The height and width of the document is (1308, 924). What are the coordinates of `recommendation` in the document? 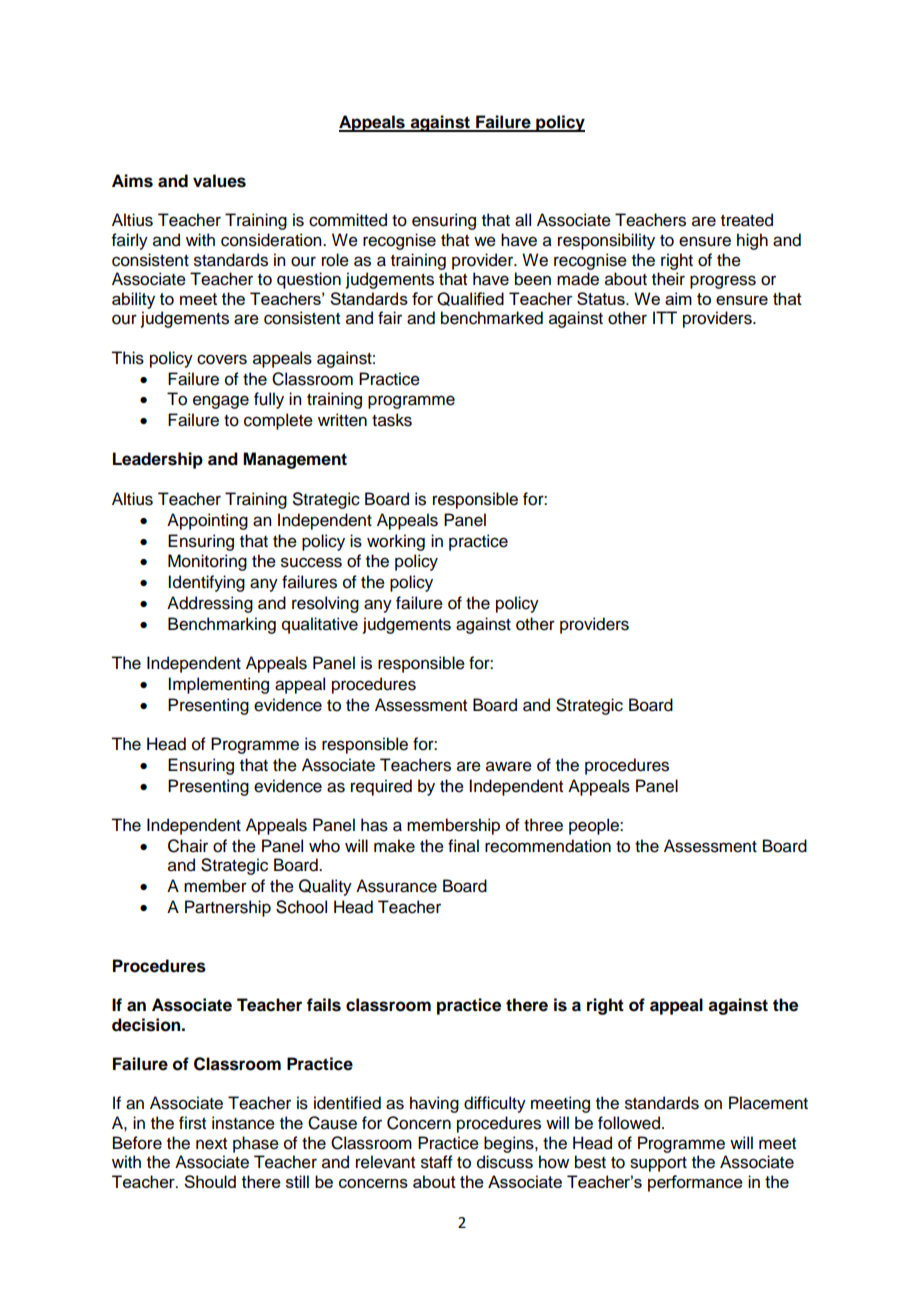 It's located at (548, 846).
